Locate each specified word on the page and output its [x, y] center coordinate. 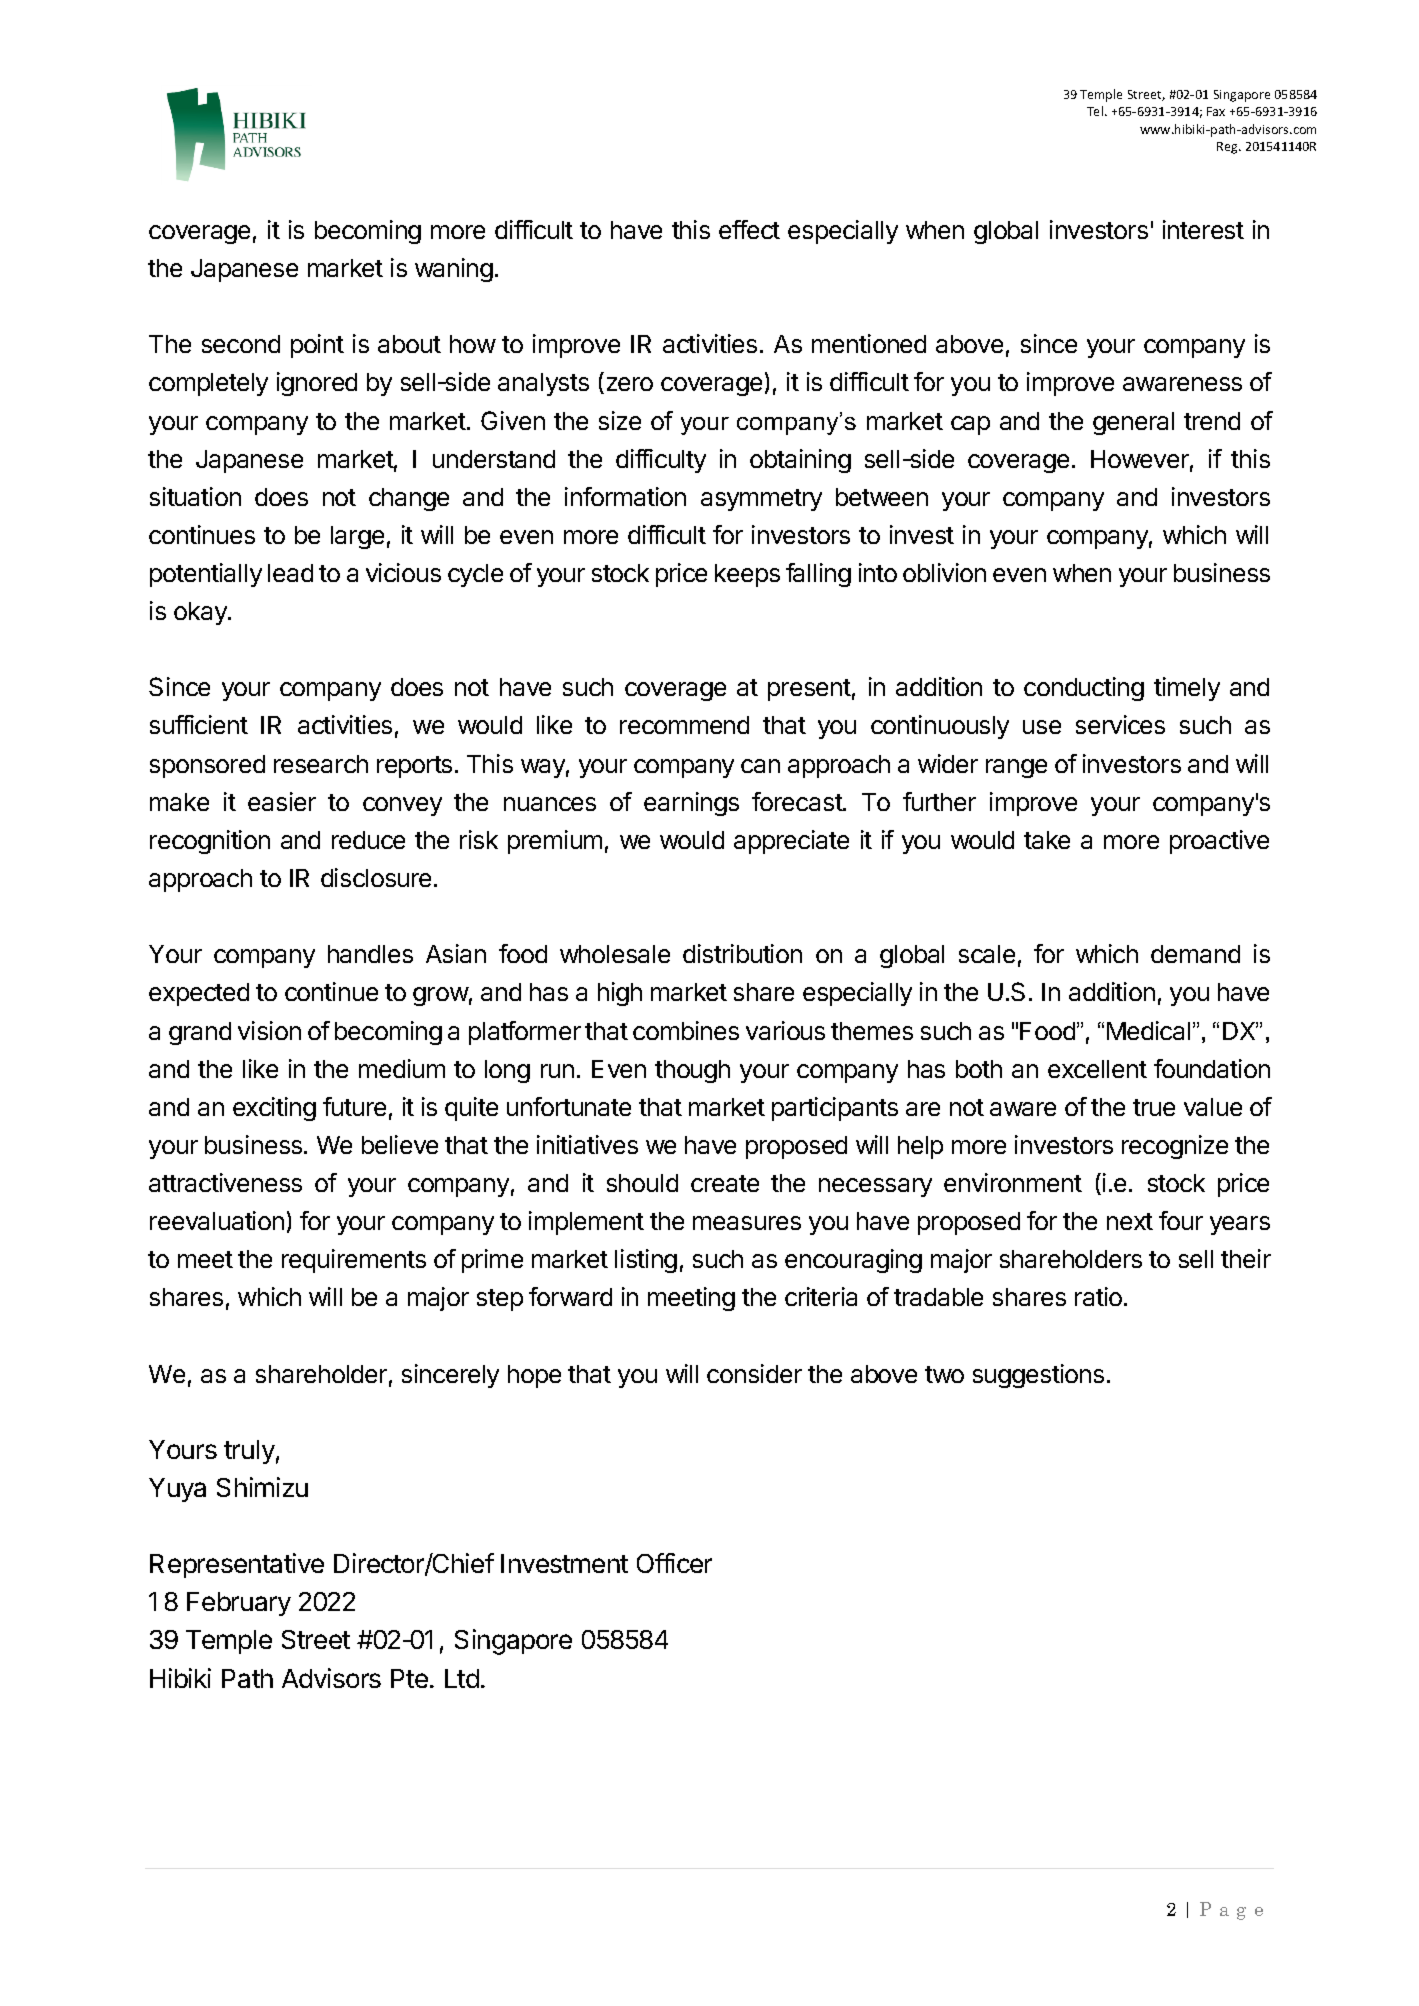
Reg [1228, 148]
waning [454, 270]
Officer [674, 1563]
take [1047, 840]
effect [749, 229]
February [239, 1604]
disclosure [376, 877]
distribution [742, 953]
